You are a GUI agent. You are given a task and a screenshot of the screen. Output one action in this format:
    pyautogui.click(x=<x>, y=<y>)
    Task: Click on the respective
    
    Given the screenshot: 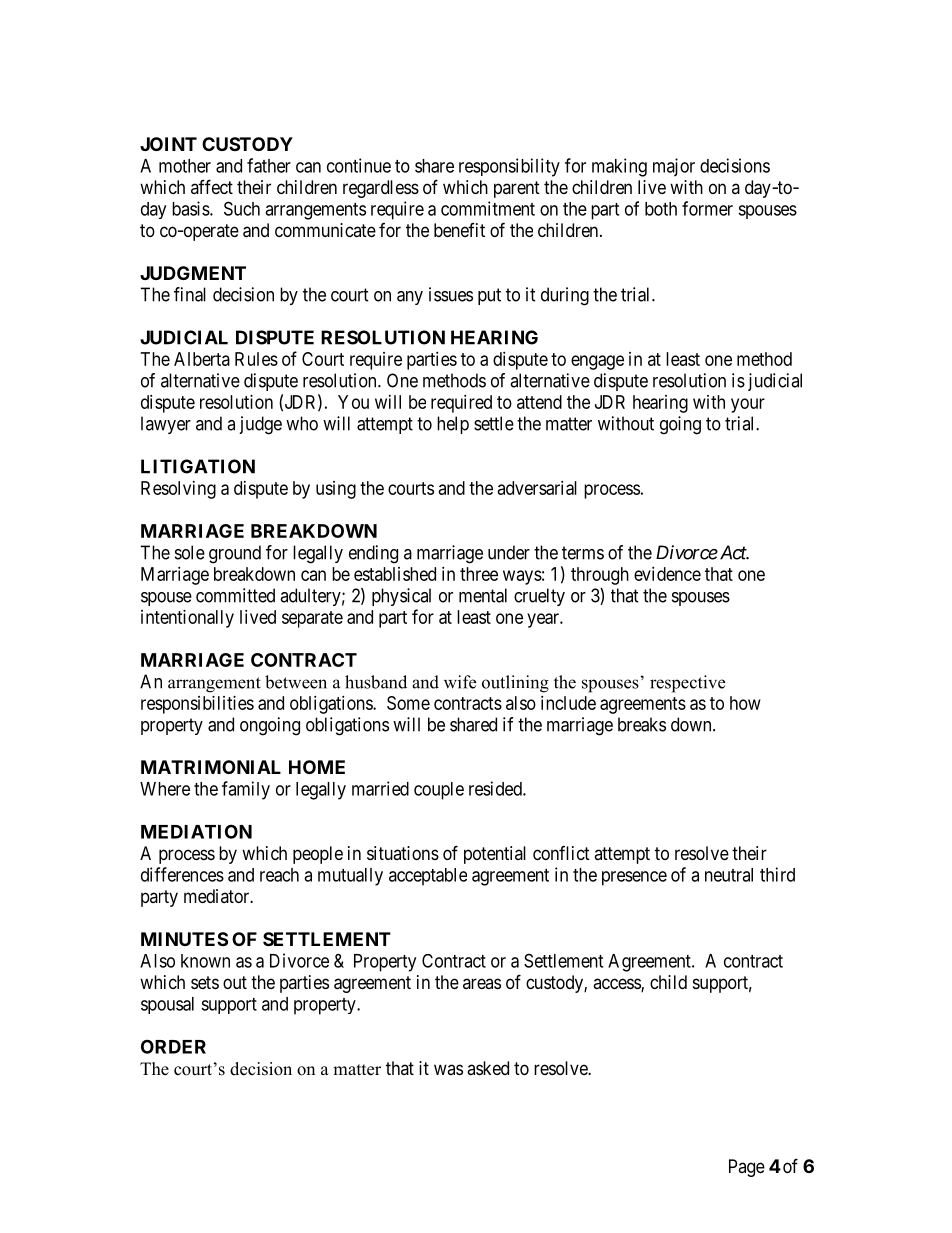 What is the action you would take?
    pyautogui.click(x=687, y=684)
